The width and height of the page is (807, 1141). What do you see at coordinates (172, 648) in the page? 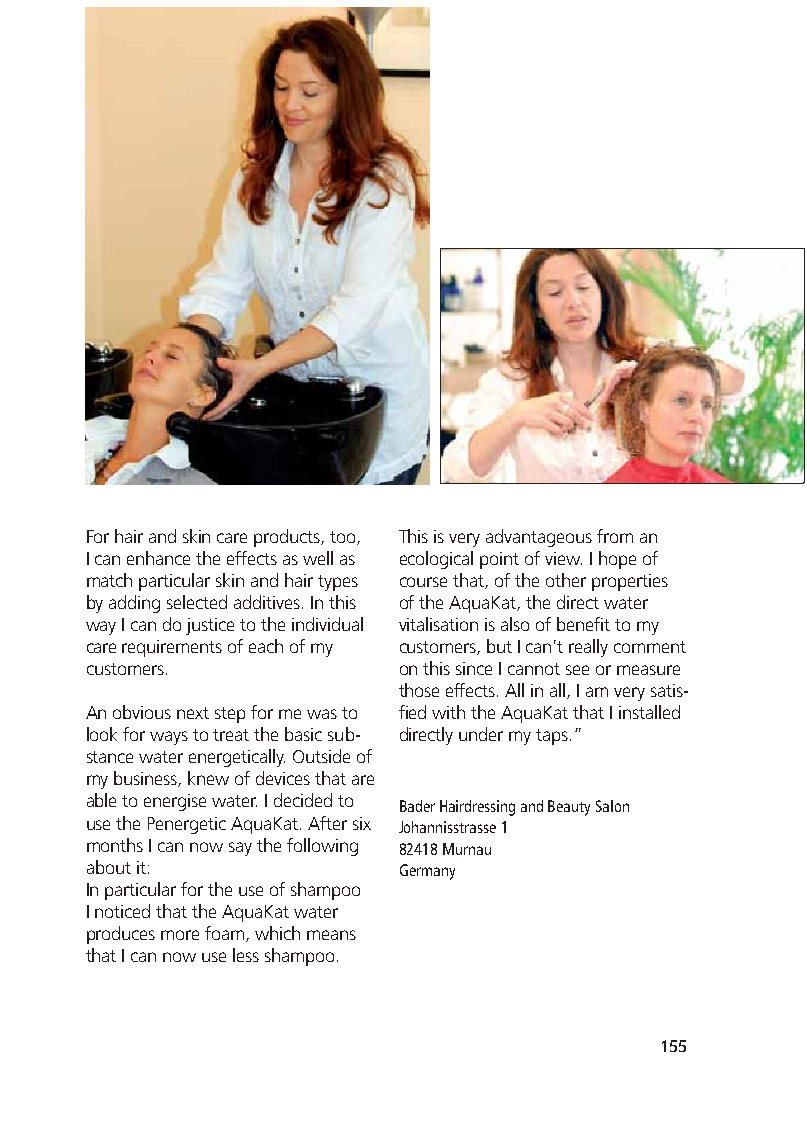
I see `requirements` at bounding box center [172, 648].
